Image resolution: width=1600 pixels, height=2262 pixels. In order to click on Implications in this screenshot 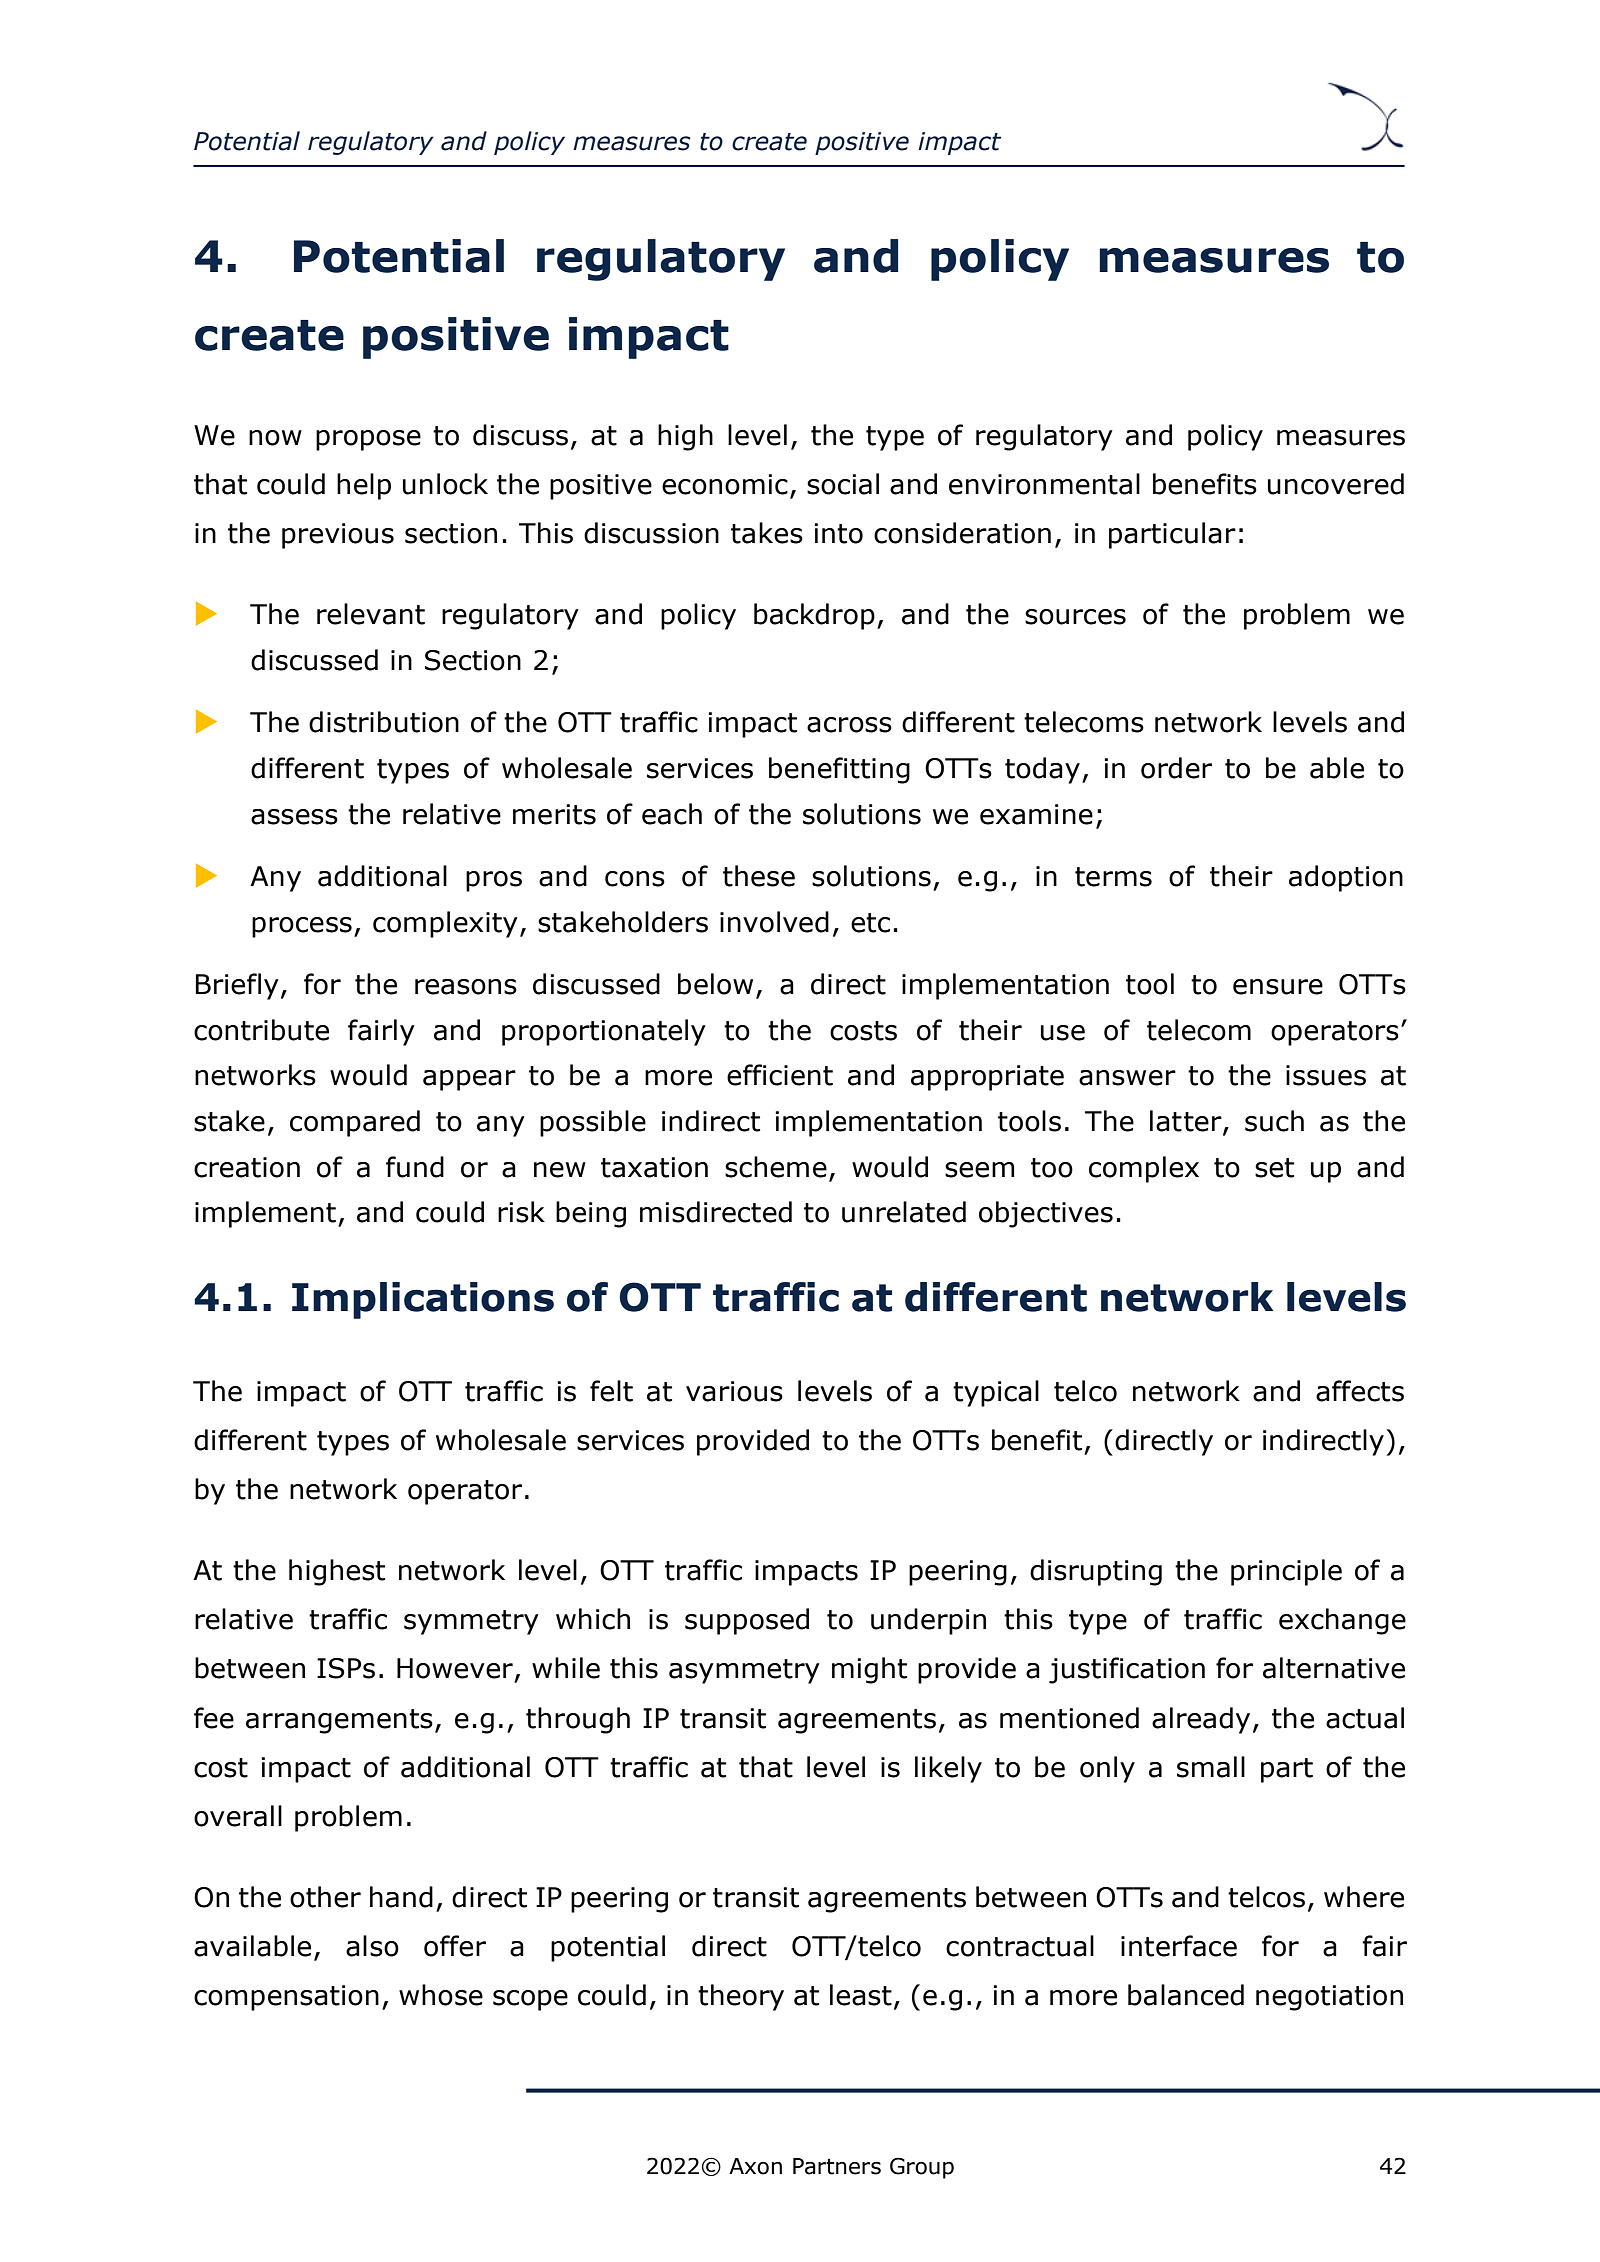, I will do `click(423, 1300)`.
